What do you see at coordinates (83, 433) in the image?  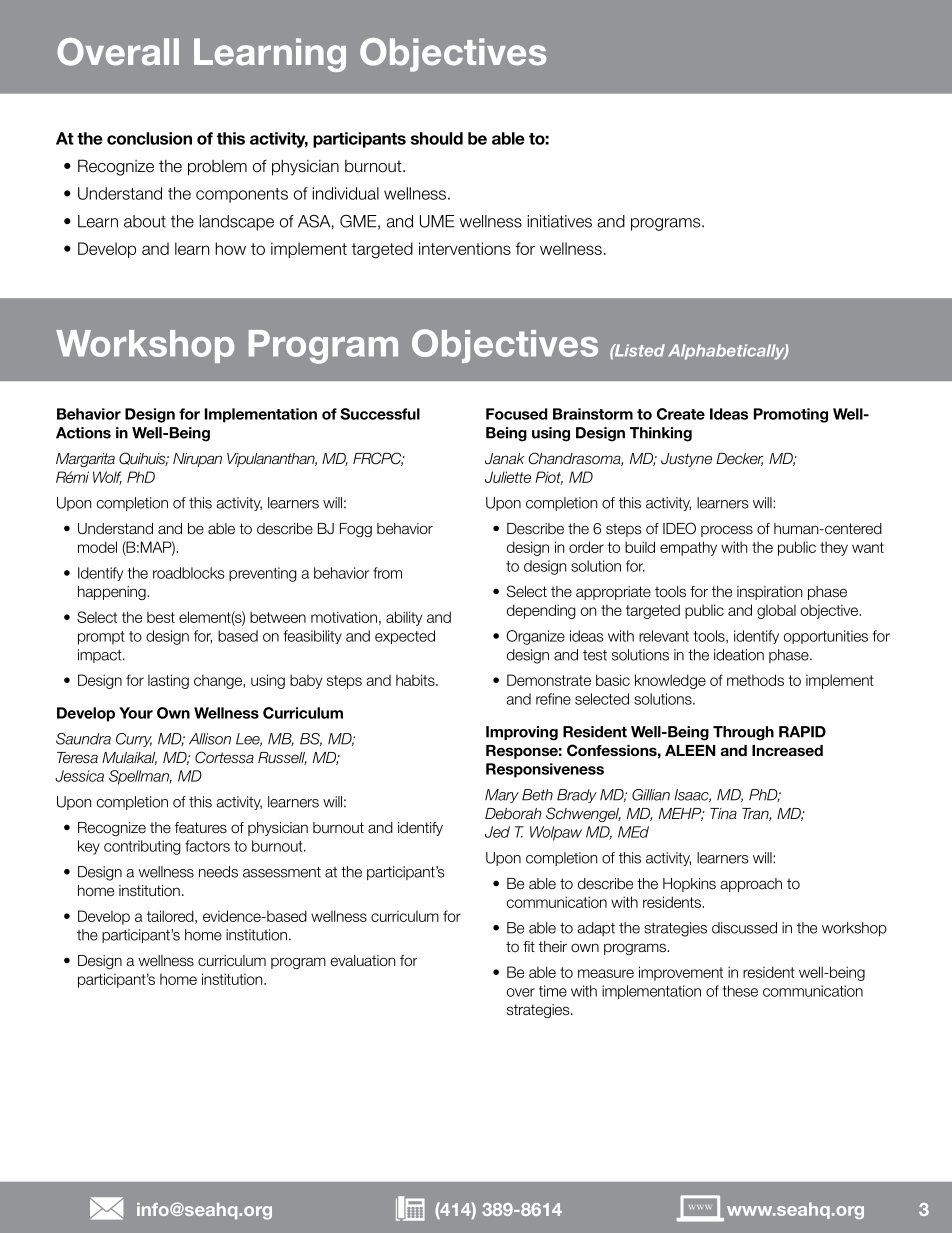 I see `Actions` at bounding box center [83, 433].
